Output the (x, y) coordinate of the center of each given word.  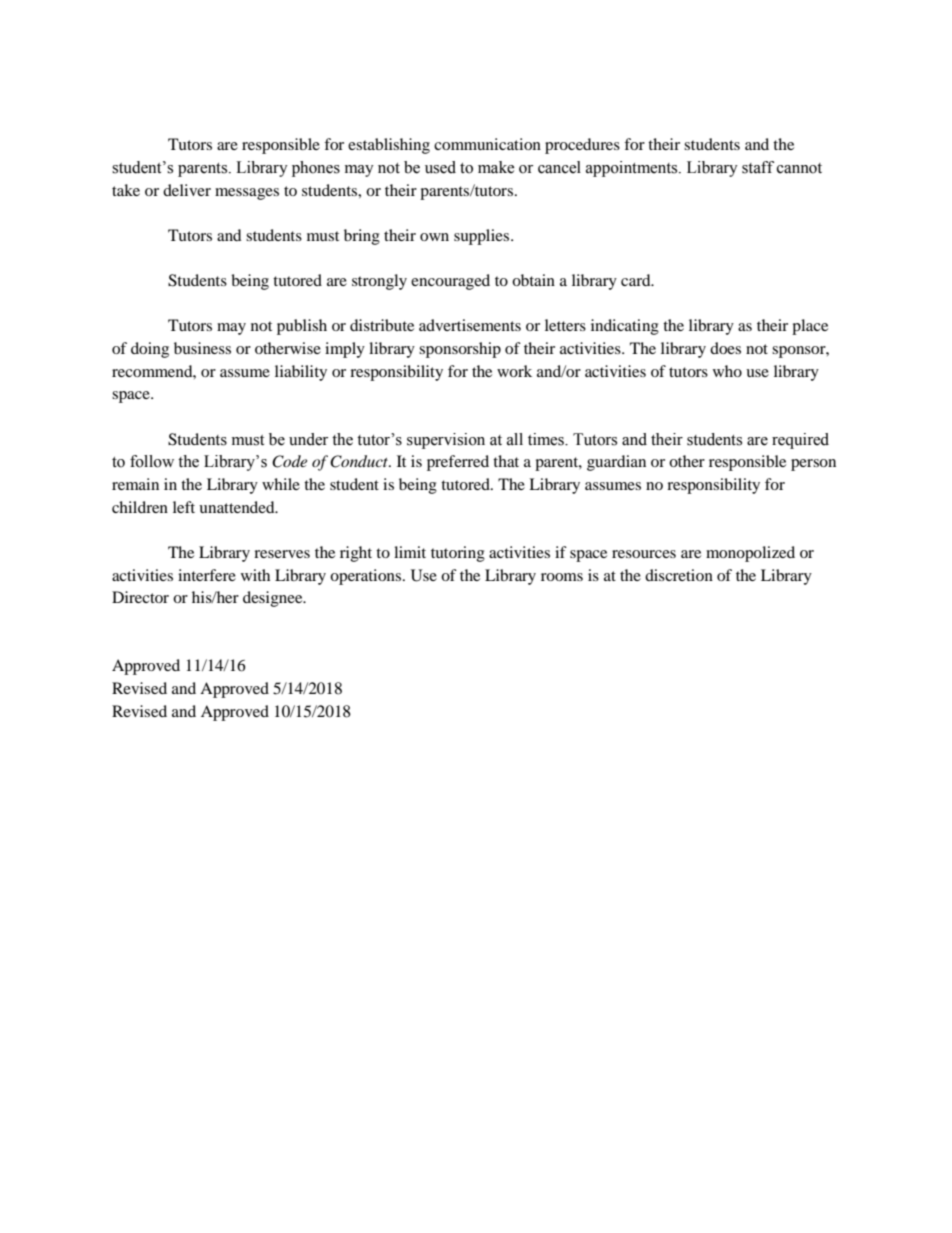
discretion (679, 575)
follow (152, 461)
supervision (446, 441)
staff (758, 167)
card (637, 280)
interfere (207, 575)
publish (302, 327)
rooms (562, 577)
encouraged (450, 282)
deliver (187, 190)
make (496, 167)
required (800, 441)
